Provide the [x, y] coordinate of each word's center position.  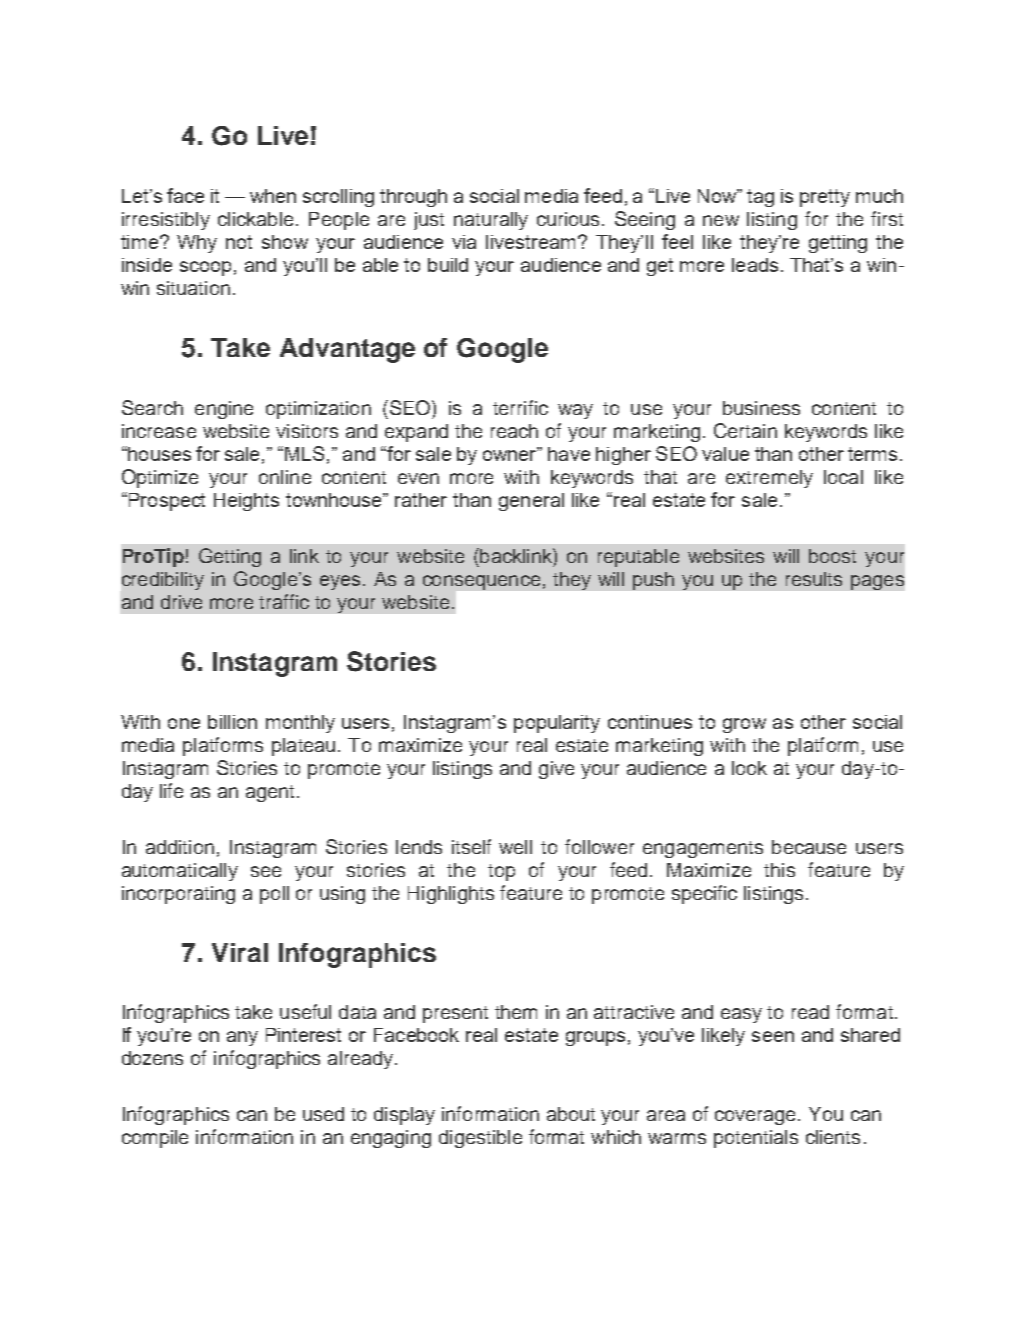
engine [224, 410]
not [239, 242]
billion [232, 722]
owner [511, 454]
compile [155, 1139]
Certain [745, 430]
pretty [825, 198]
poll [274, 895]
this [779, 870]
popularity [557, 724]
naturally [491, 221]
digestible [480, 1139]
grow [744, 725]
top [501, 872]
